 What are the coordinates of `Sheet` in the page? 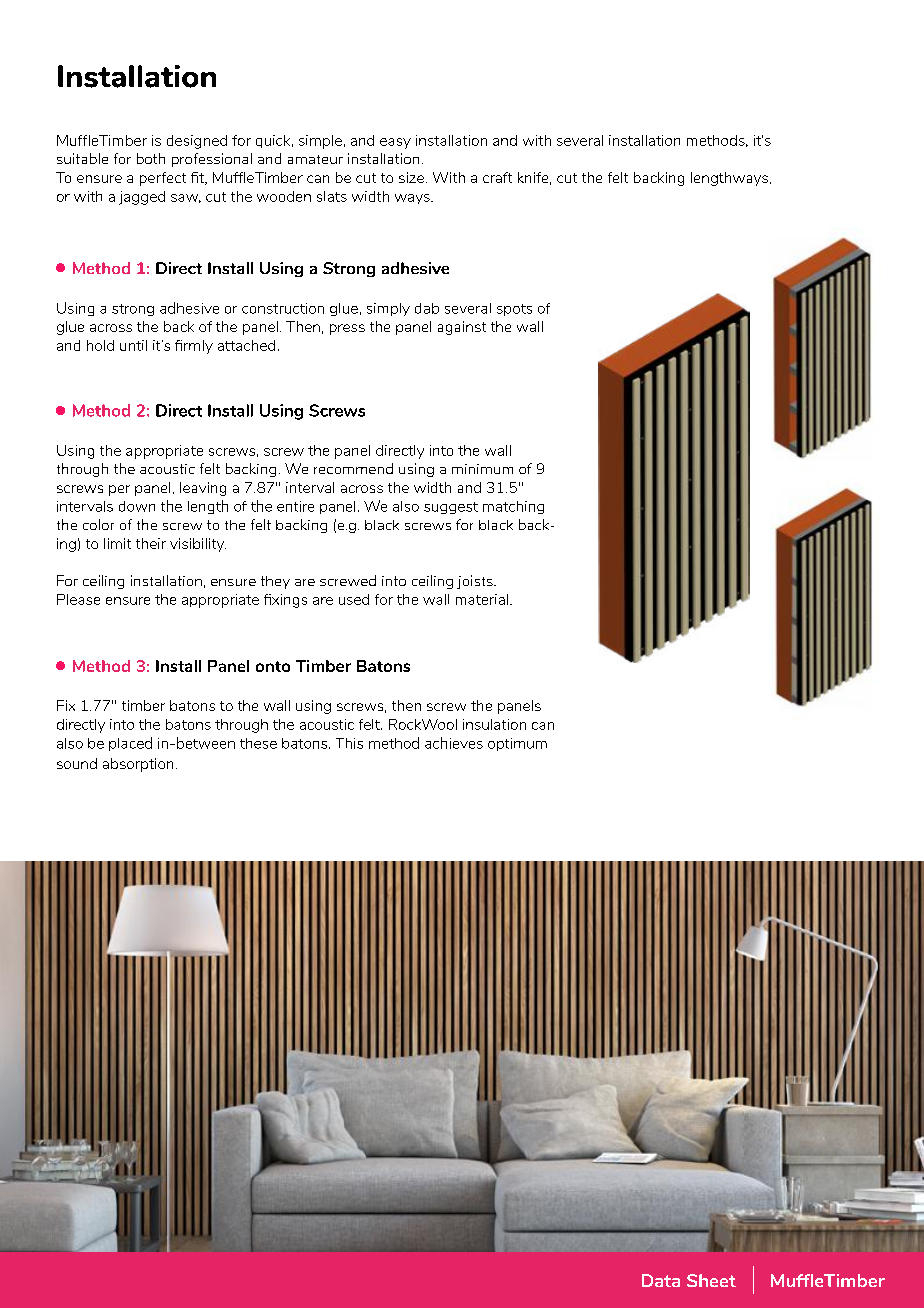 It's located at (711, 1280).
